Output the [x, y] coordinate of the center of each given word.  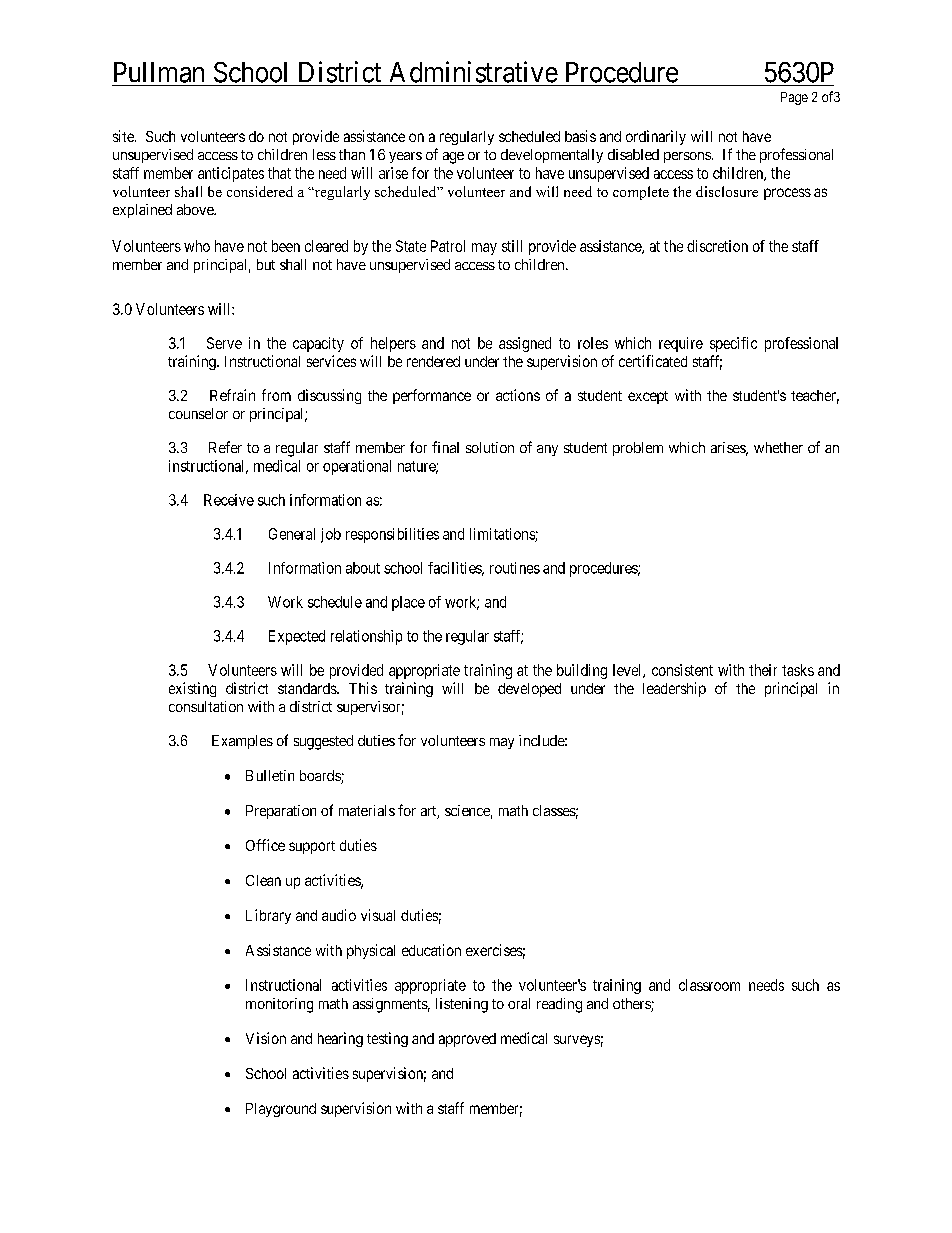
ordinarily [656, 137]
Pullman [159, 72]
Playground [281, 1110]
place [408, 603]
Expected [297, 637]
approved [467, 1040]
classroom [709, 985]
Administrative [474, 72]
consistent [682, 670]
